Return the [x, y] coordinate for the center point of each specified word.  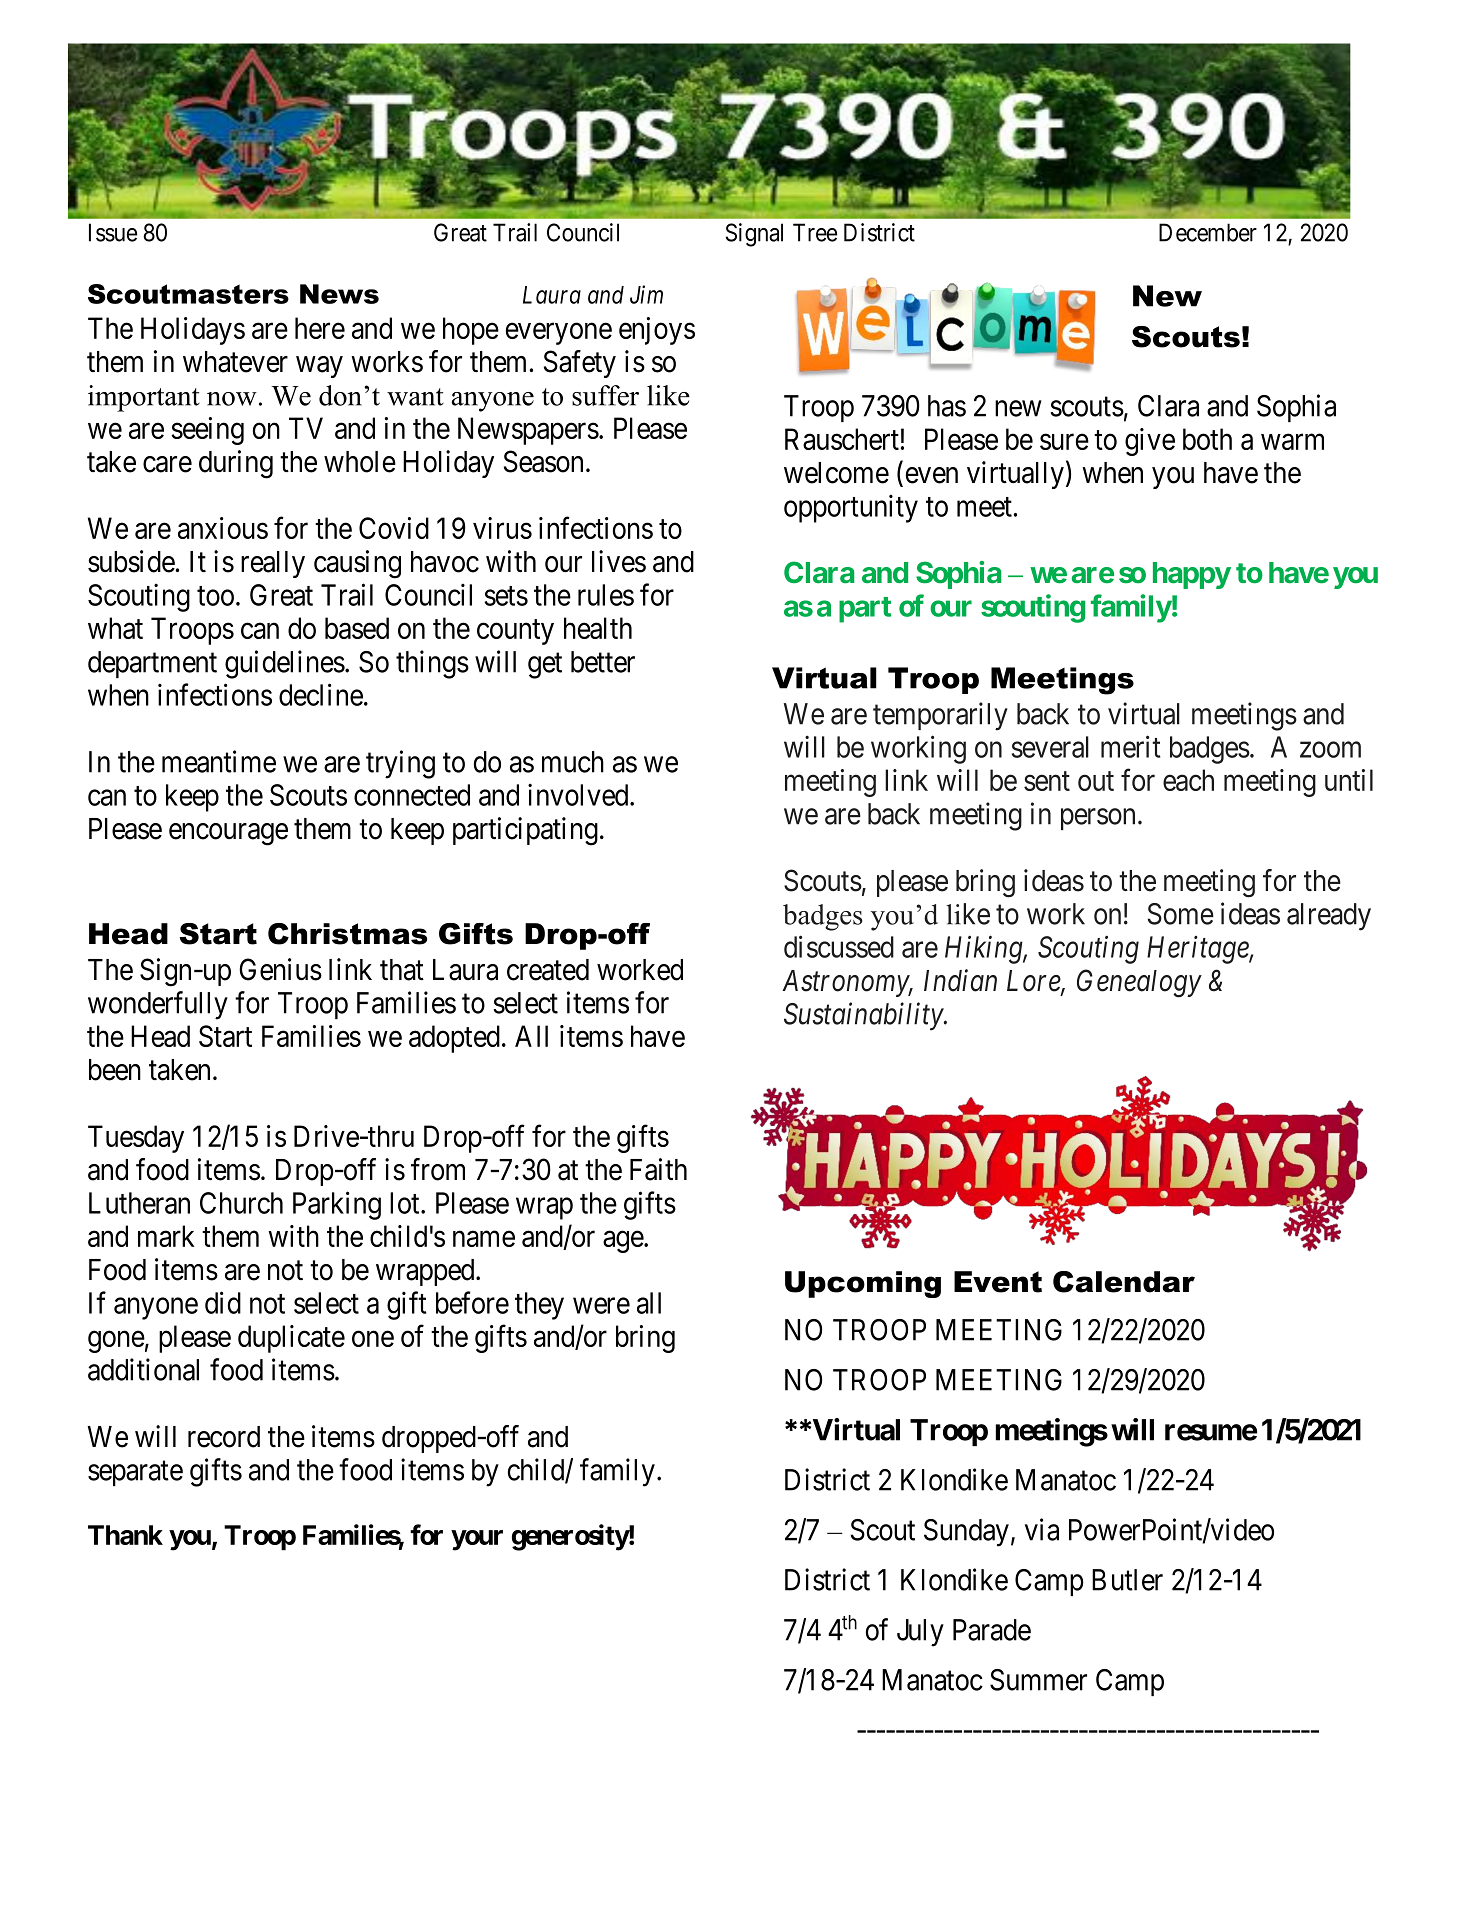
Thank [125, 1535]
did [223, 1302]
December [1208, 232]
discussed [839, 946]
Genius [280, 969]
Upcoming [863, 1284]
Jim [646, 294]
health [598, 628]
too [215, 596]
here [320, 328]
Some [1181, 914]
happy [1192, 575]
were [601, 1306]
